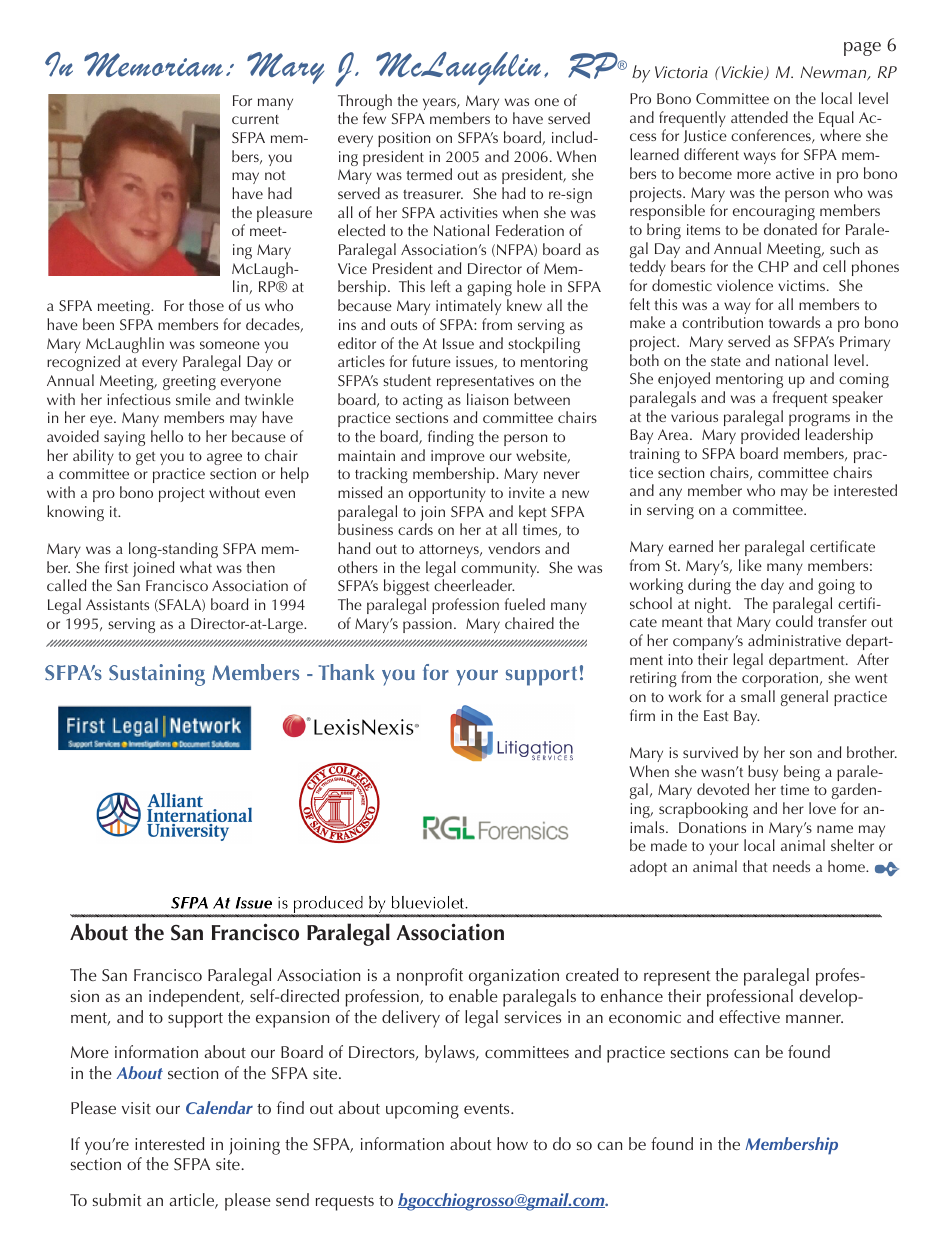 The height and width of the screenshot is (1233, 952). I want to click on could, so click(794, 621).
